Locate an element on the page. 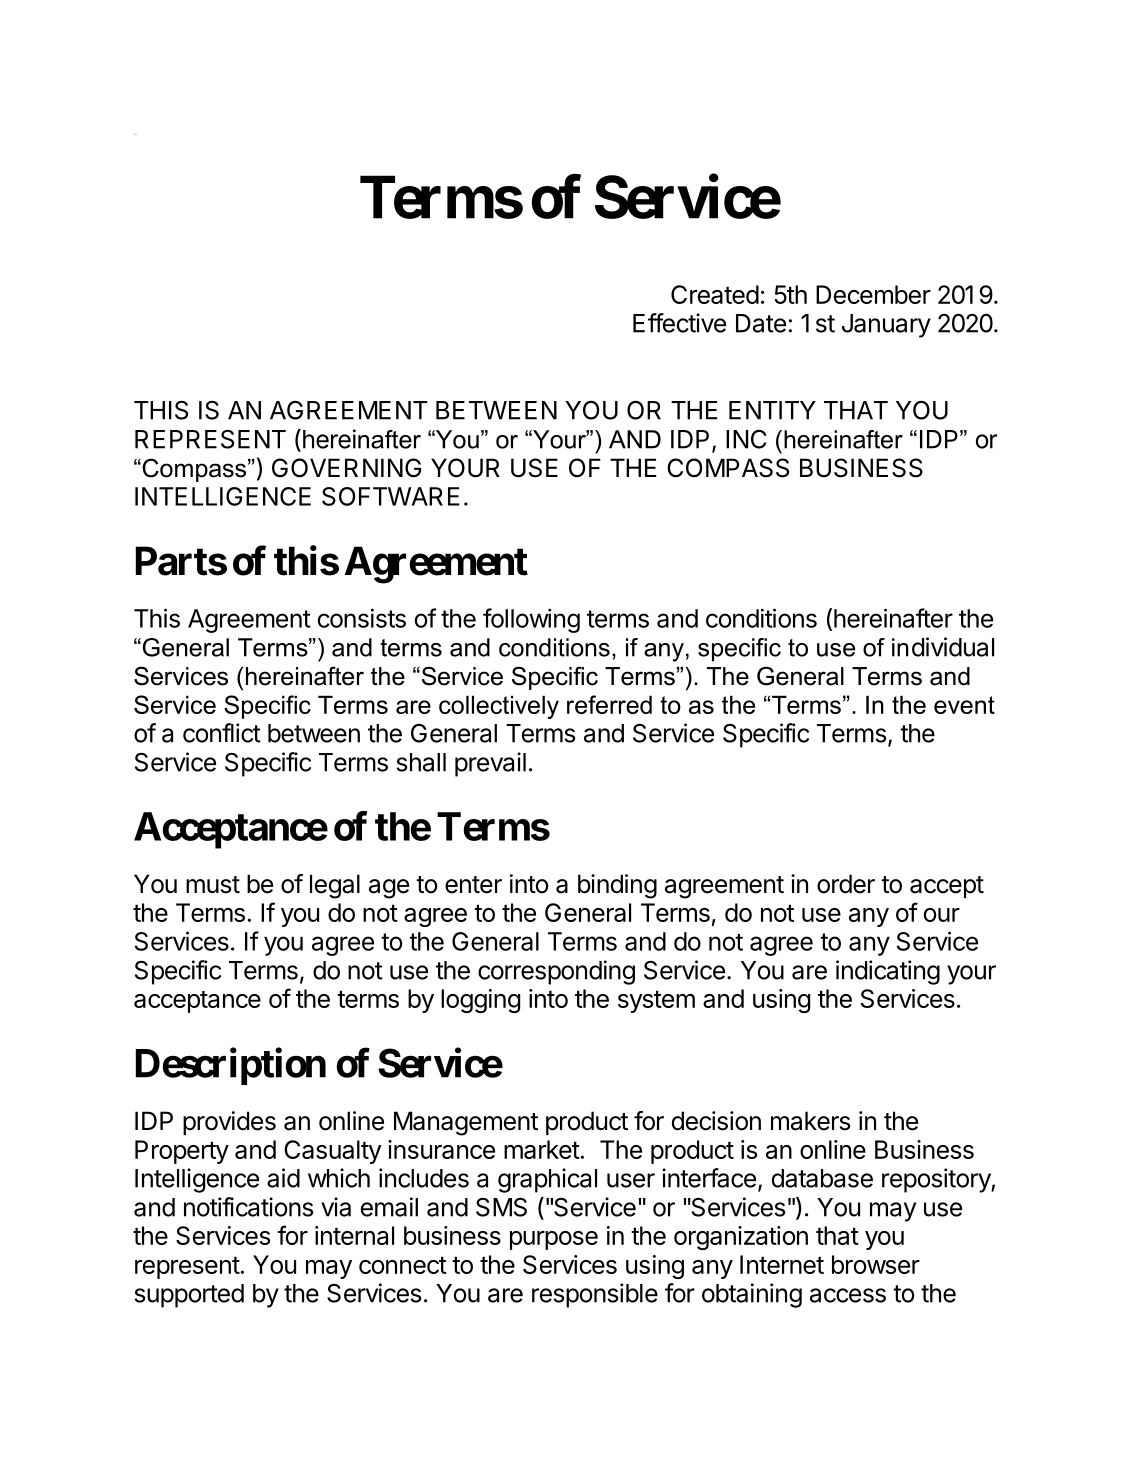  Effective is located at coordinates (679, 323).
